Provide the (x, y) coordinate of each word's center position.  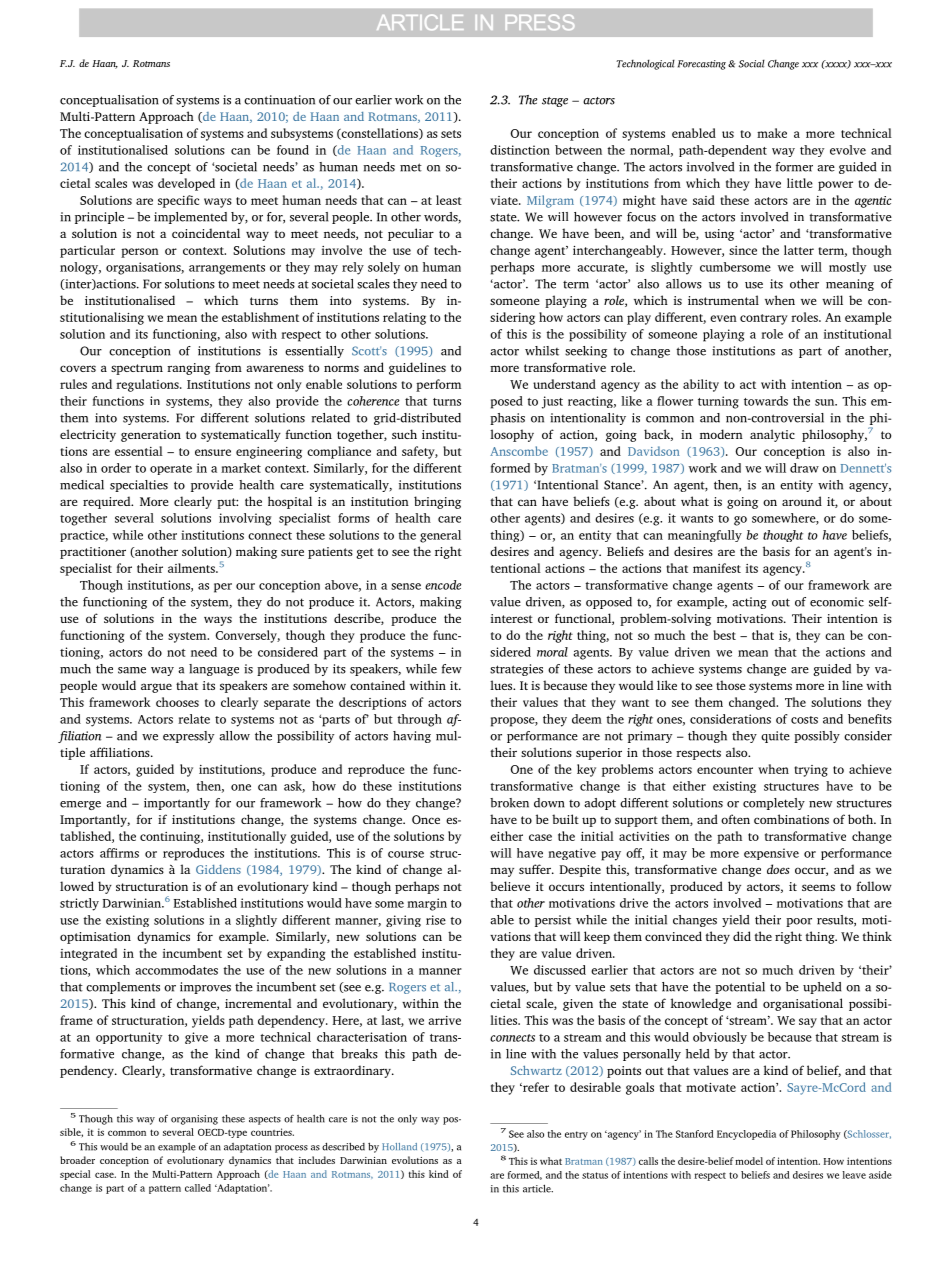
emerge (80, 805)
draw (804, 468)
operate (171, 470)
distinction (520, 150)
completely (774, 804)
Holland (399, 1146)
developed (186, 184)
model (749, 1161)
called (198, 1188)
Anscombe (519, 451)
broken (509, 803)
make (772, 133)
